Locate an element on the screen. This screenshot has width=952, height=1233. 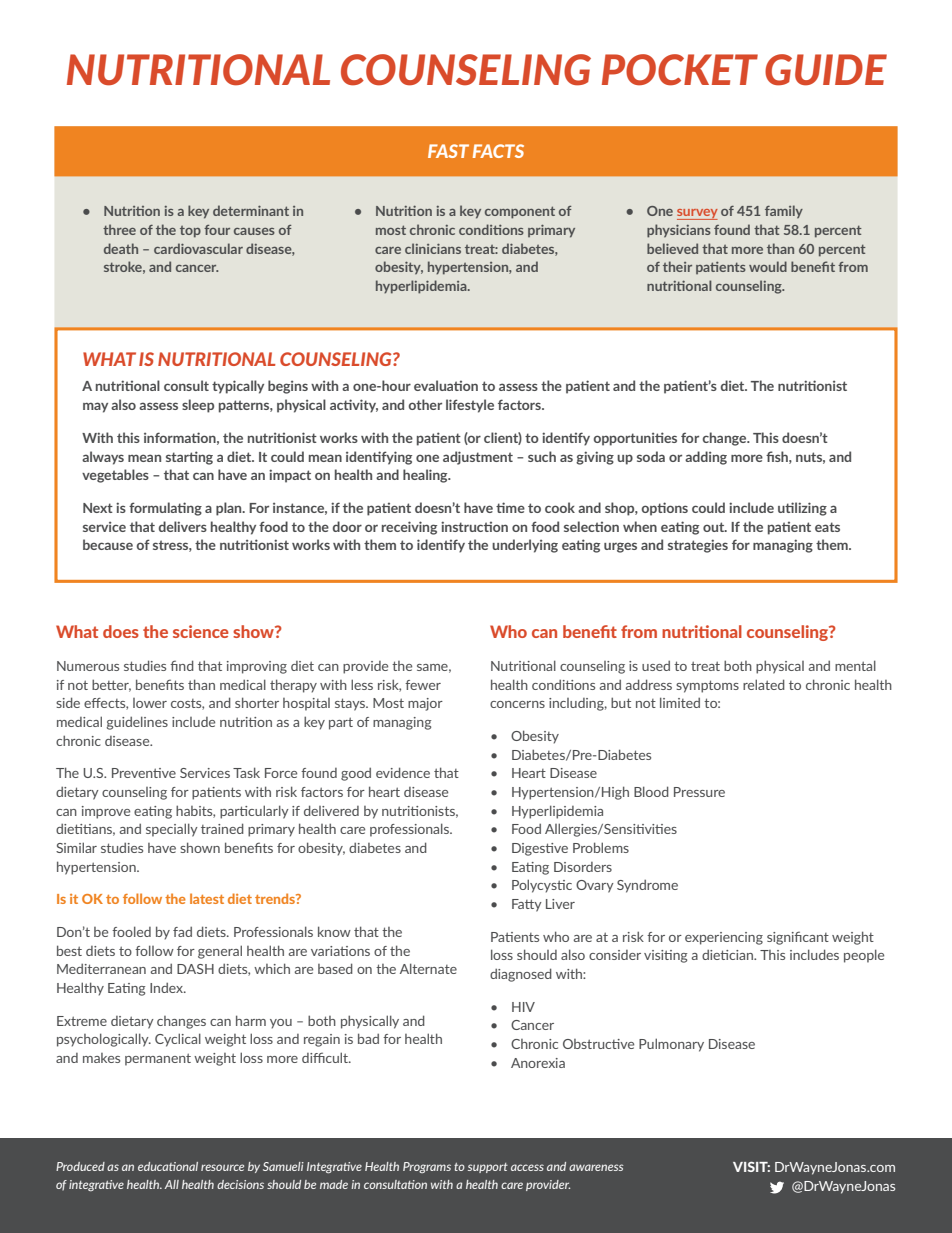
awareness is located at coordinates (596, 1167).
